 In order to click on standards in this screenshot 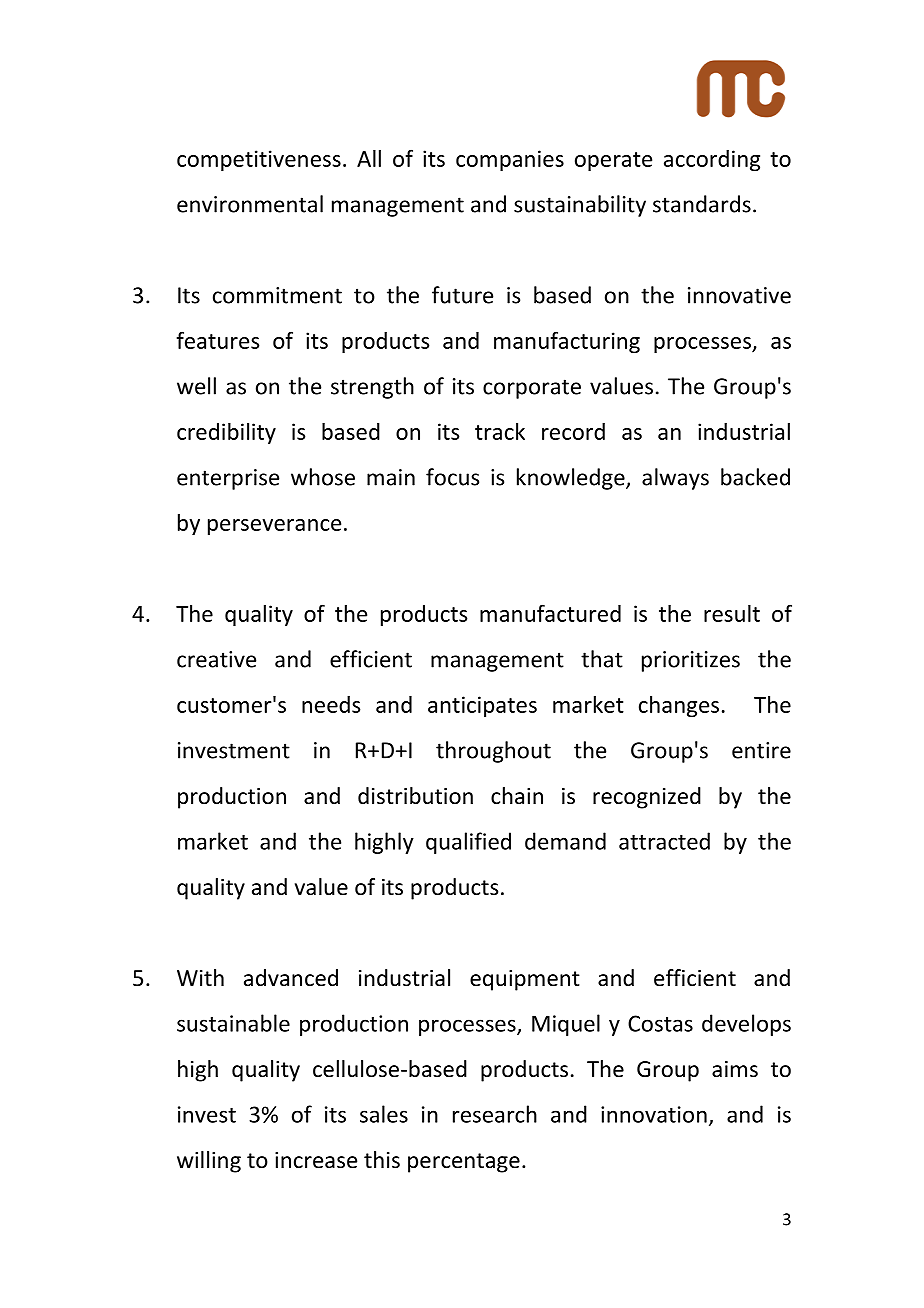, I will do `click(702, 204)`.
